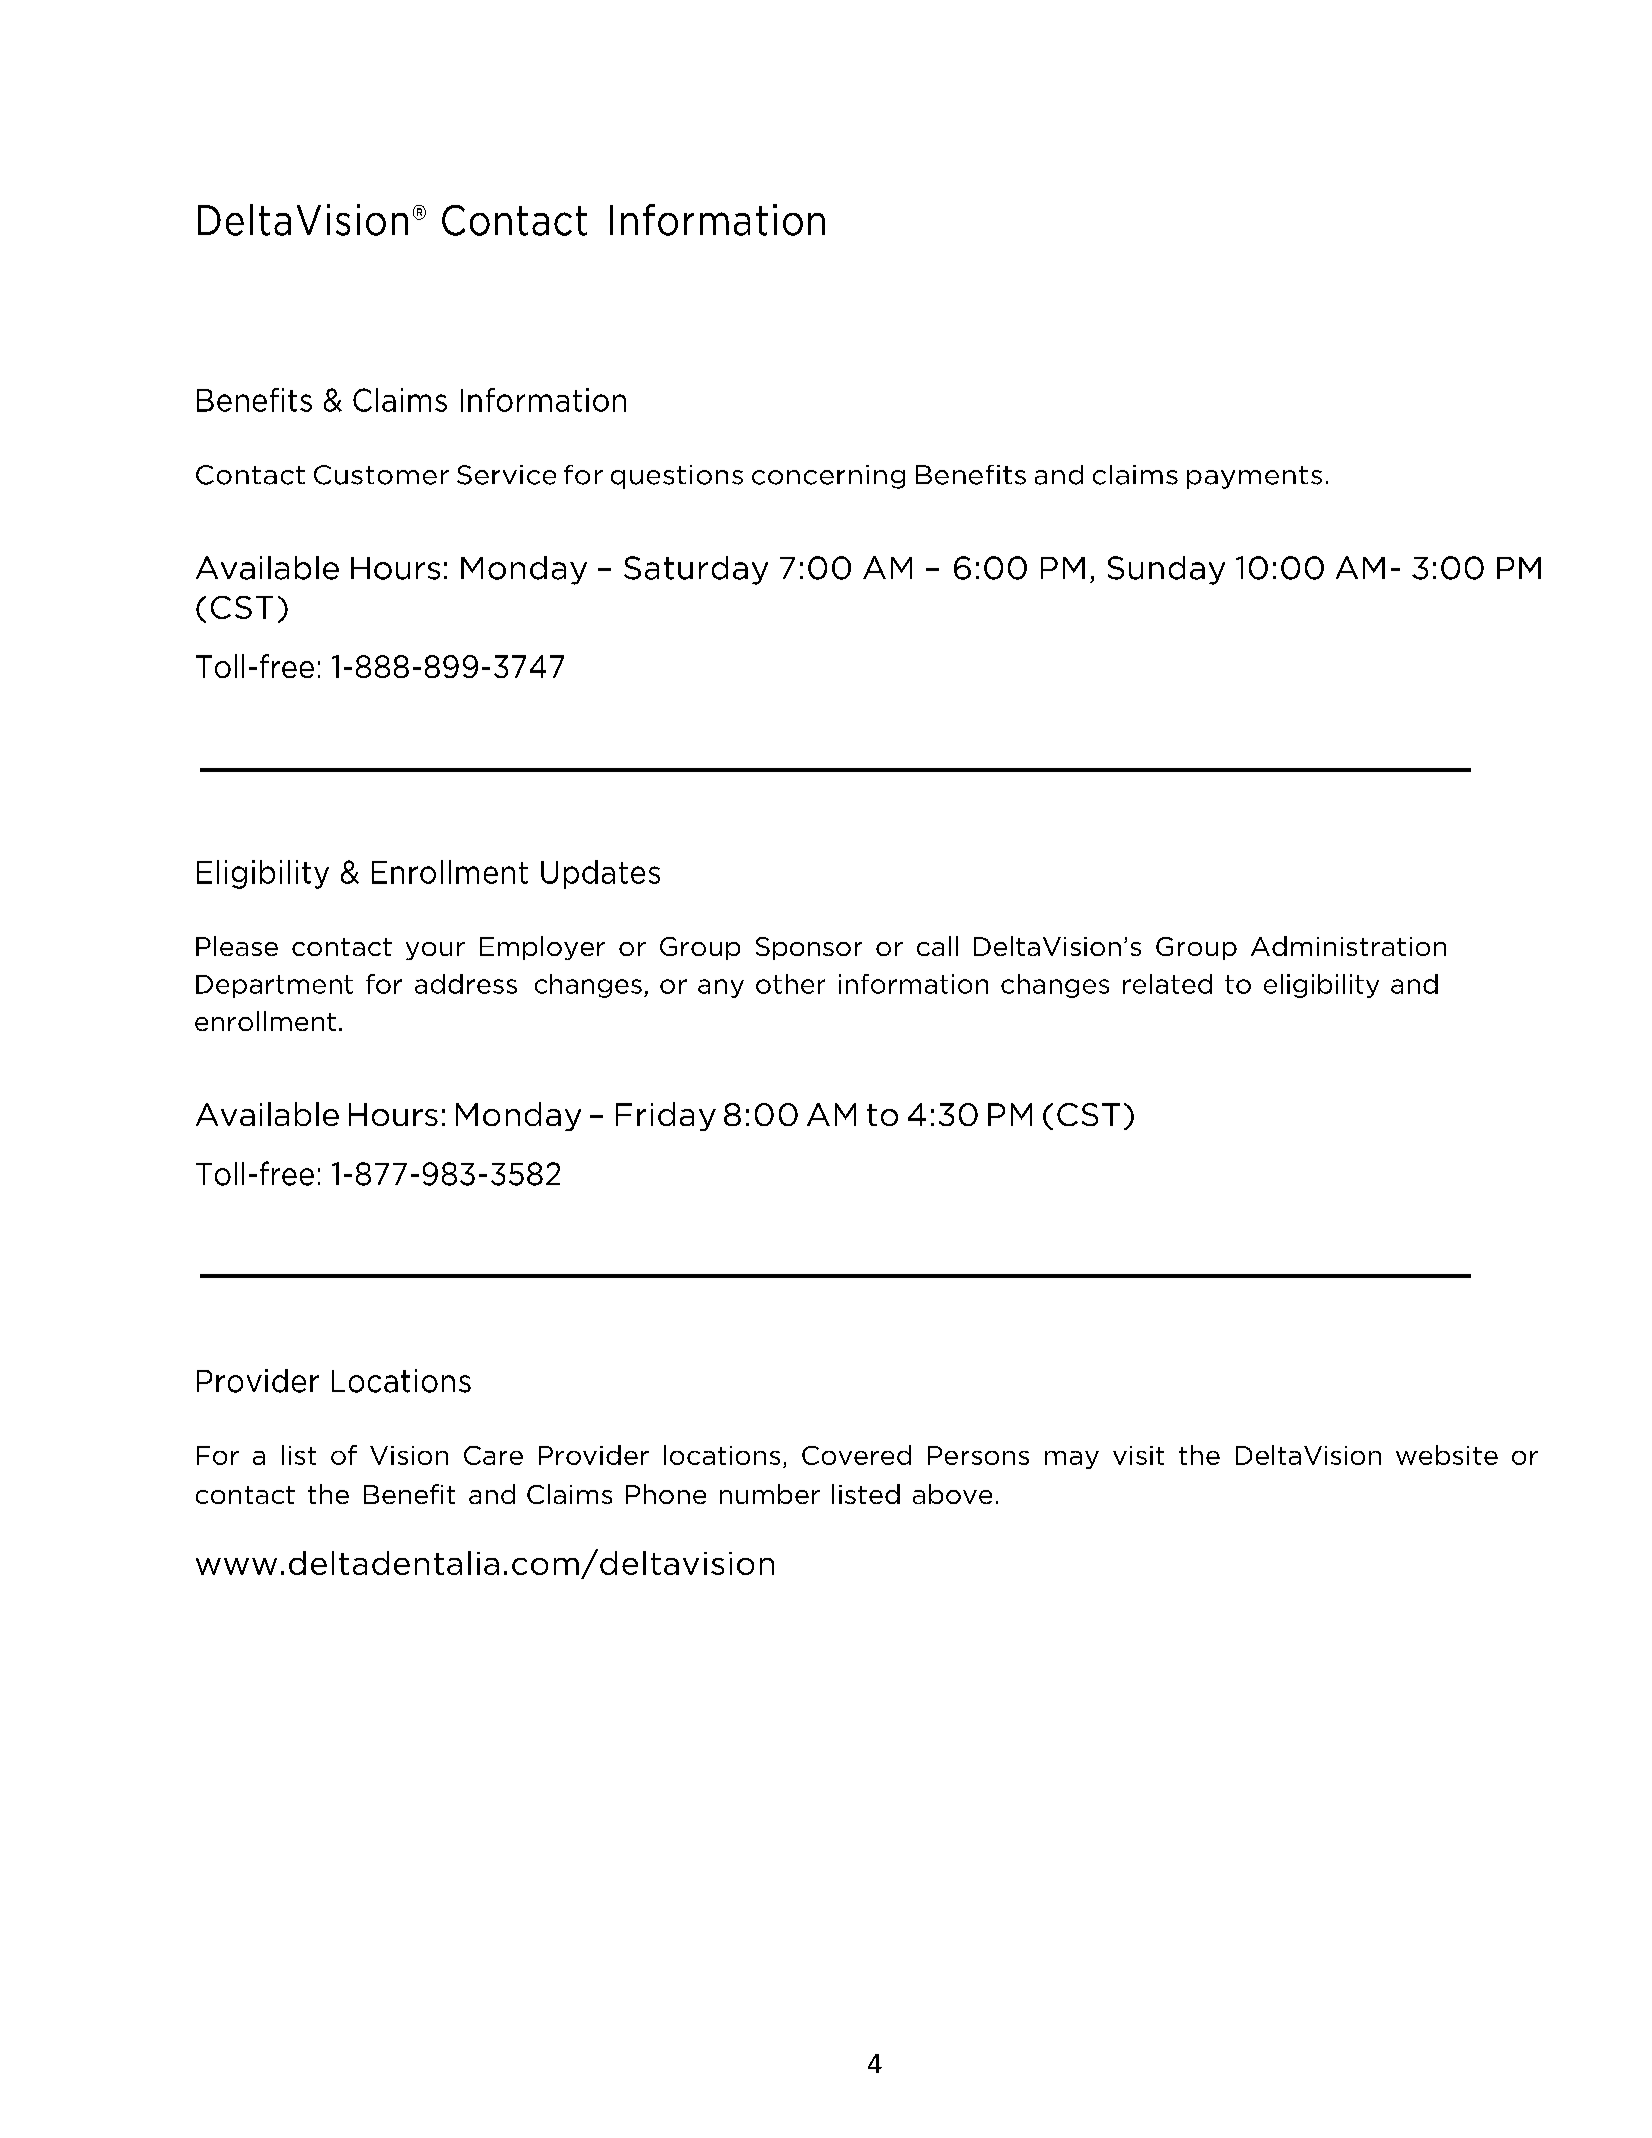 Image resolution: width=1652 pixels, height=2138 pixels. Describe the element at coordinates (1348, 946) in the document. I see `Administration` at that location.
